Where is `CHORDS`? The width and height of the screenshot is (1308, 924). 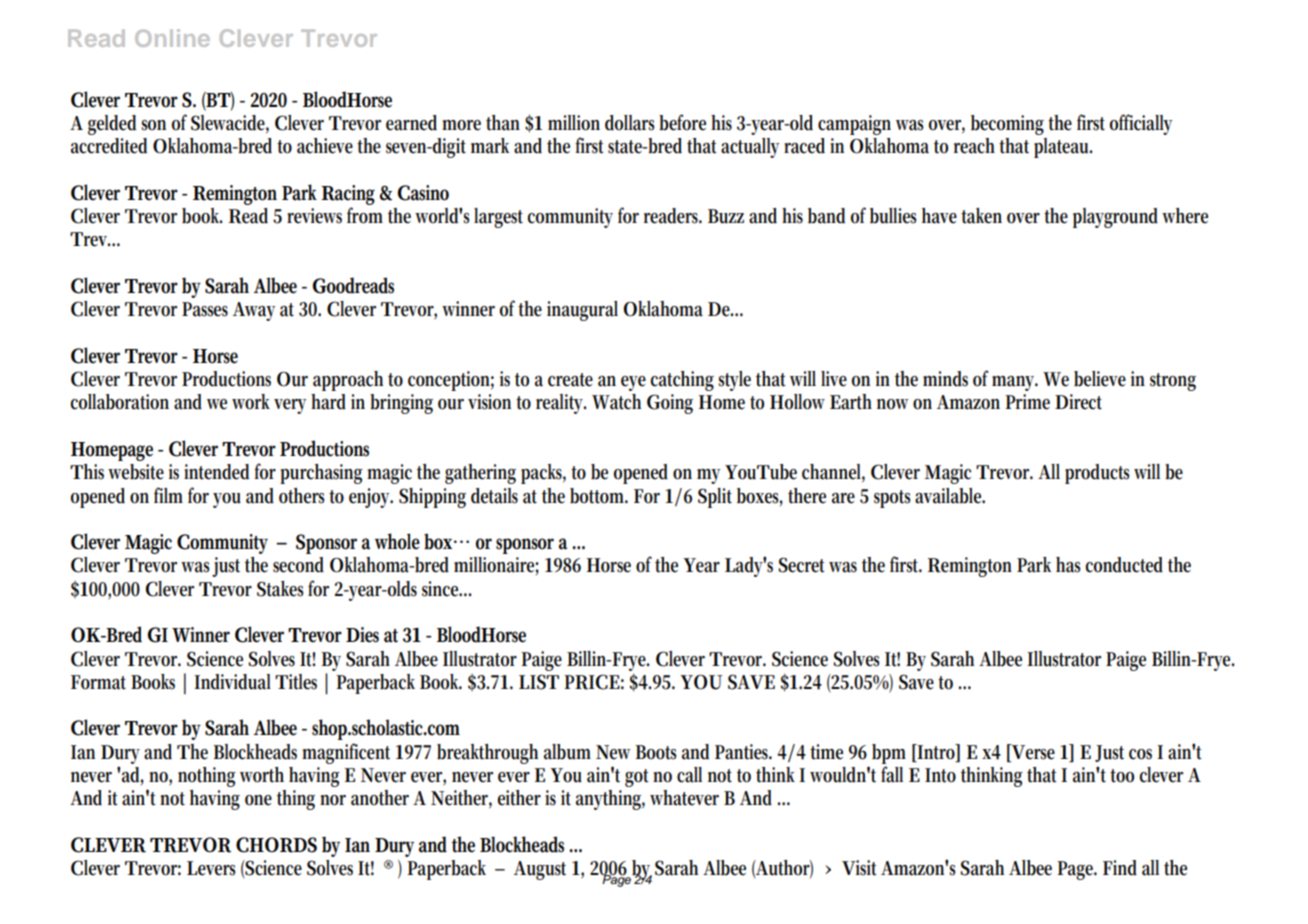
CHORDS is located at coordinates (276, 845).
